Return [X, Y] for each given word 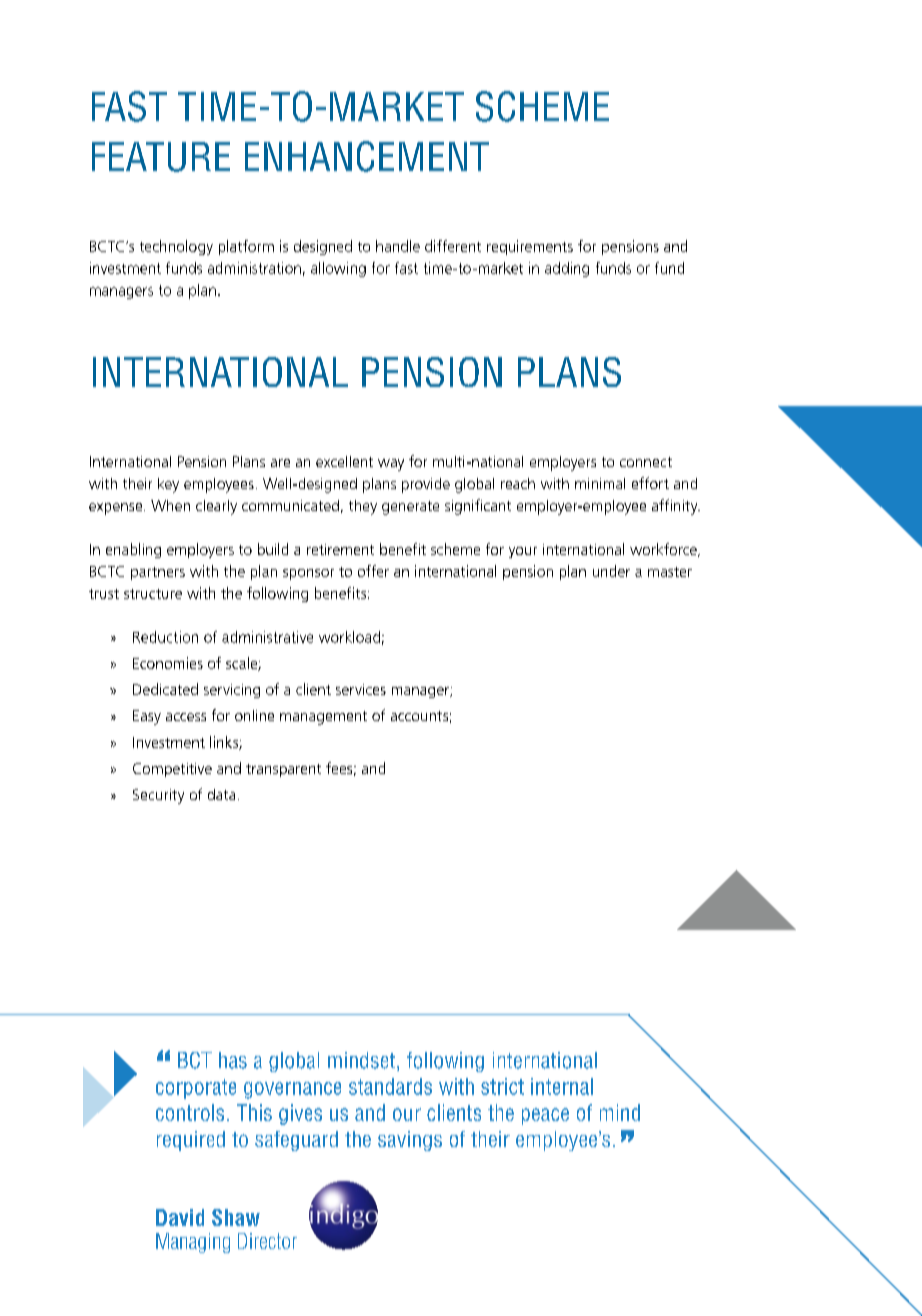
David [180, 1217]
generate [410, 508]
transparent [283, 770]
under [611, 571]
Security [158, 796]
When [170, 505]
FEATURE [161, 157]
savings [410, 1141]
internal [562, 1086]
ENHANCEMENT [367, 156]
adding [567, 269]
